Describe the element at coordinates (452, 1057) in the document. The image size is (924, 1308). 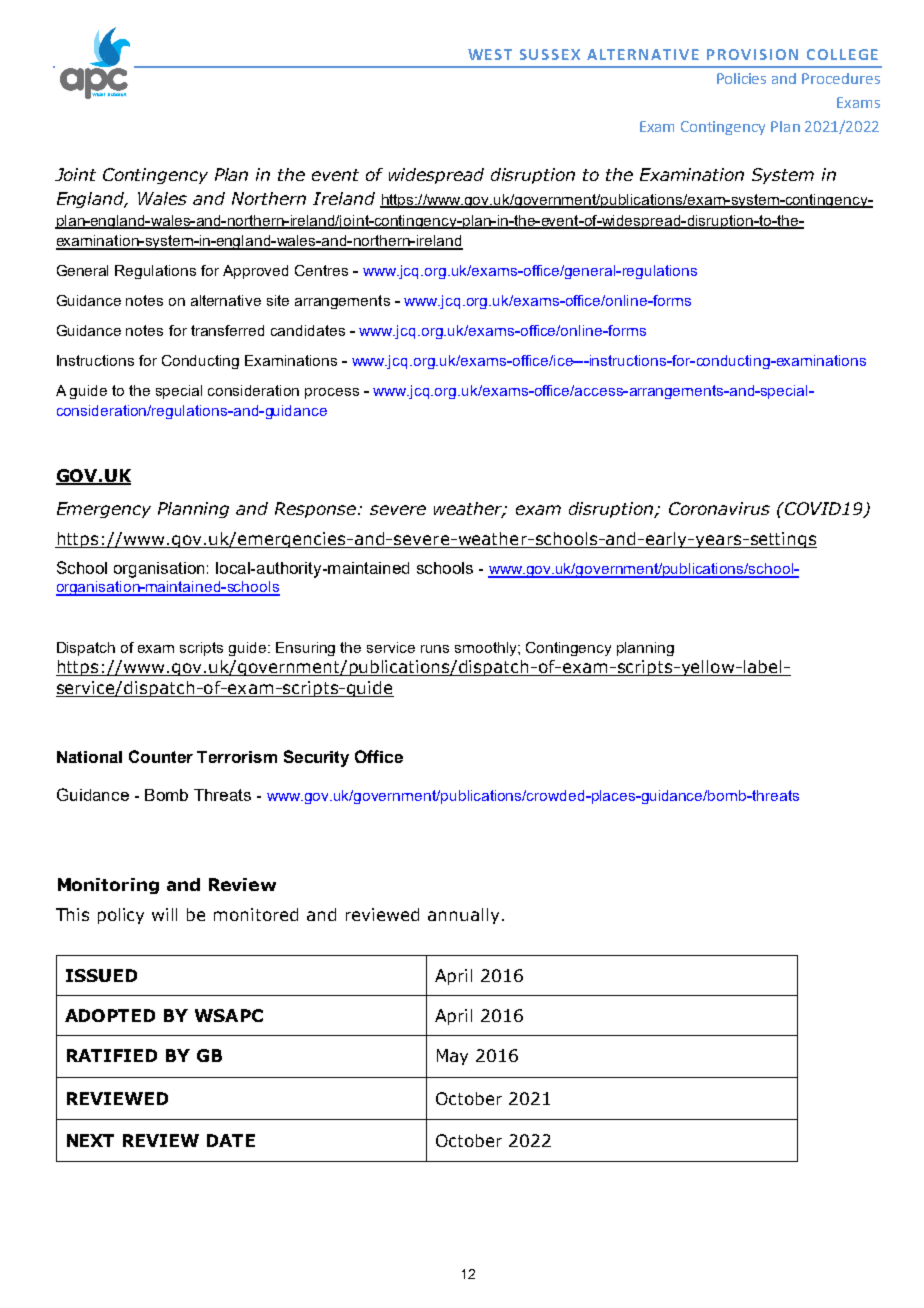
I see `May` at that location.
